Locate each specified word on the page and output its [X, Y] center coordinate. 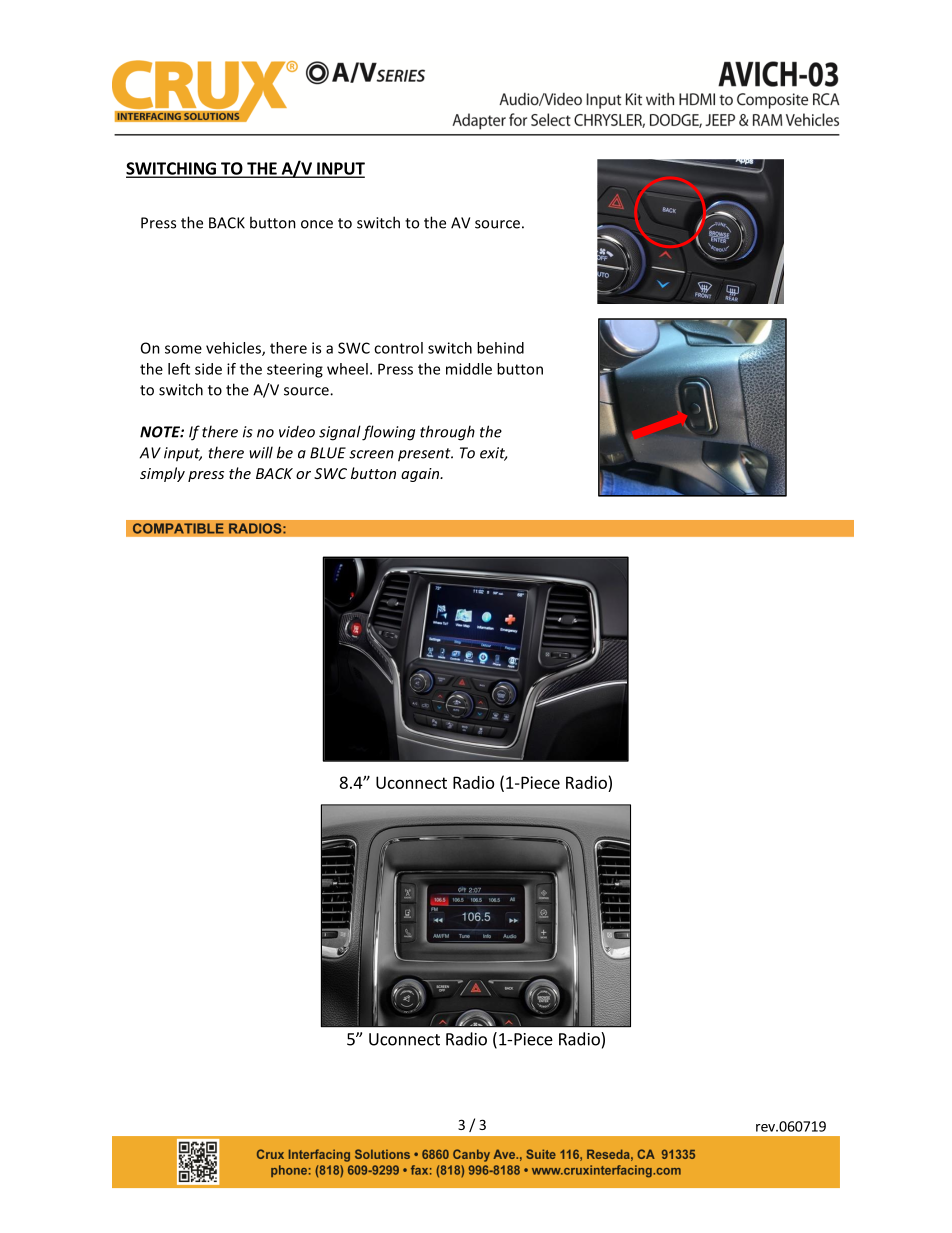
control [398, 348]
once [317, 224]
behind [500, 348]
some [183, 349]
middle [469, 369]
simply [162, 474]
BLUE [328, 453]
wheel [347, 369]
